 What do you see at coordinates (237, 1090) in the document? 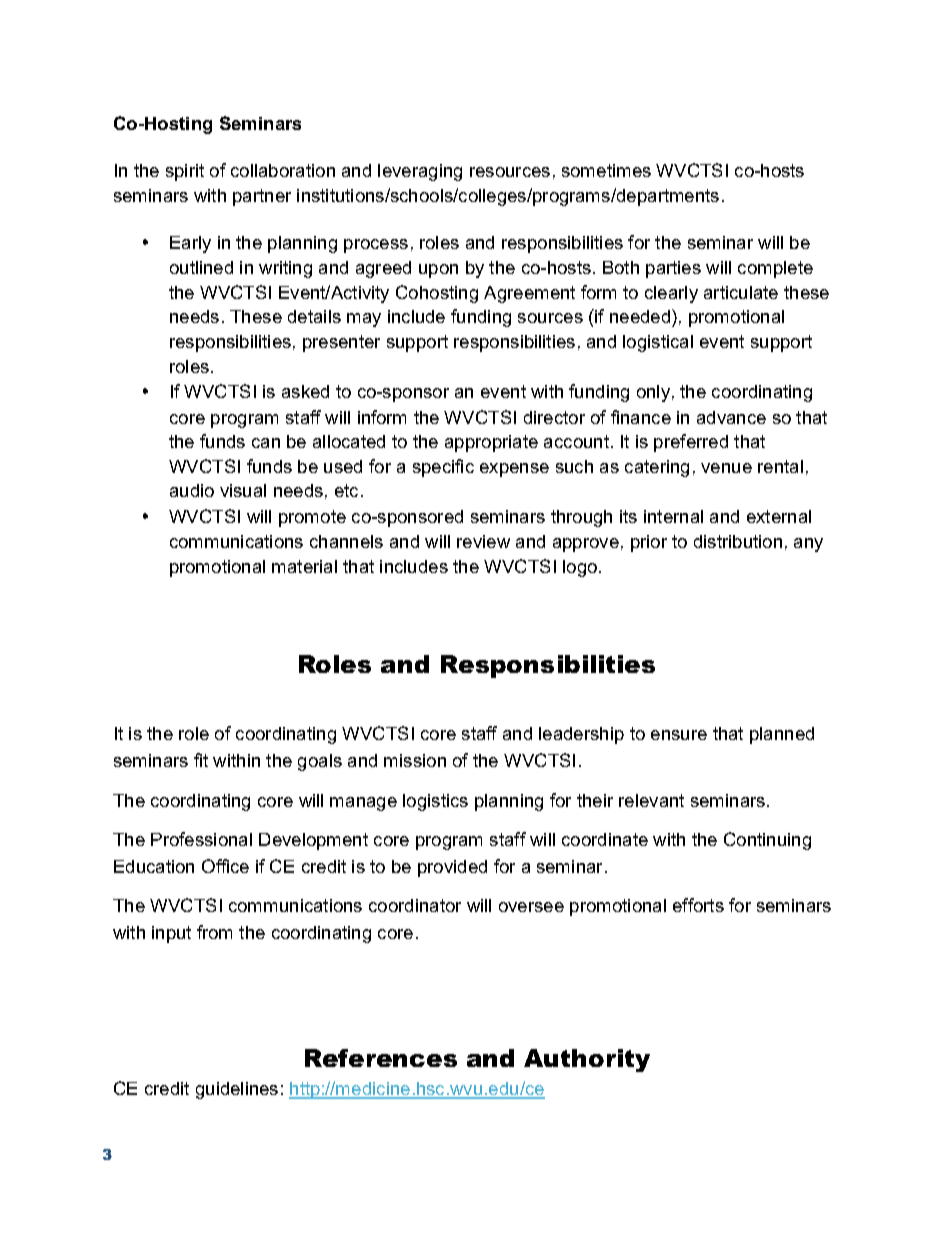
I see `guidelines` at bounding box center [237, 1090].
